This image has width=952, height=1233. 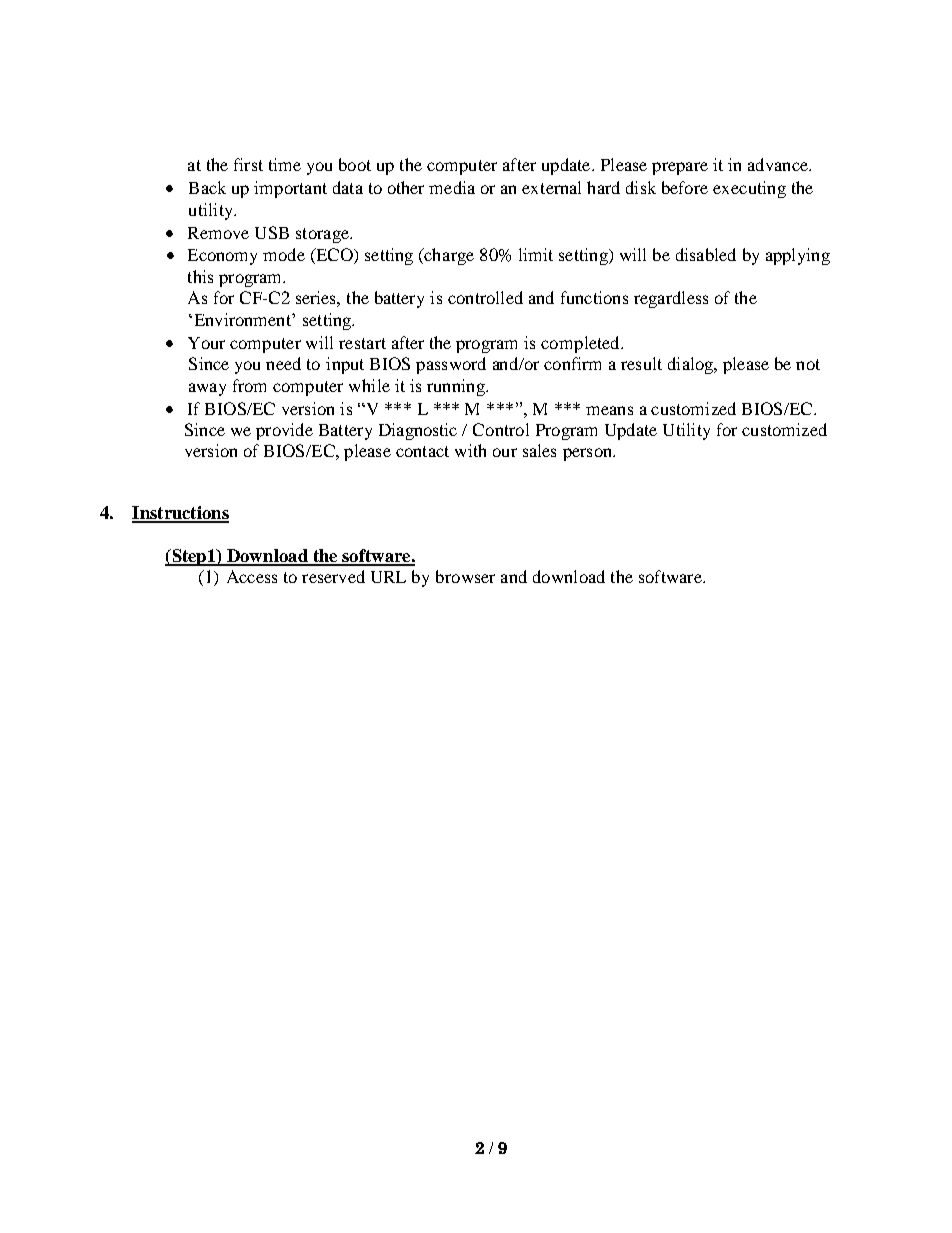 I want to click on Access, so click(x=252, y=576).
